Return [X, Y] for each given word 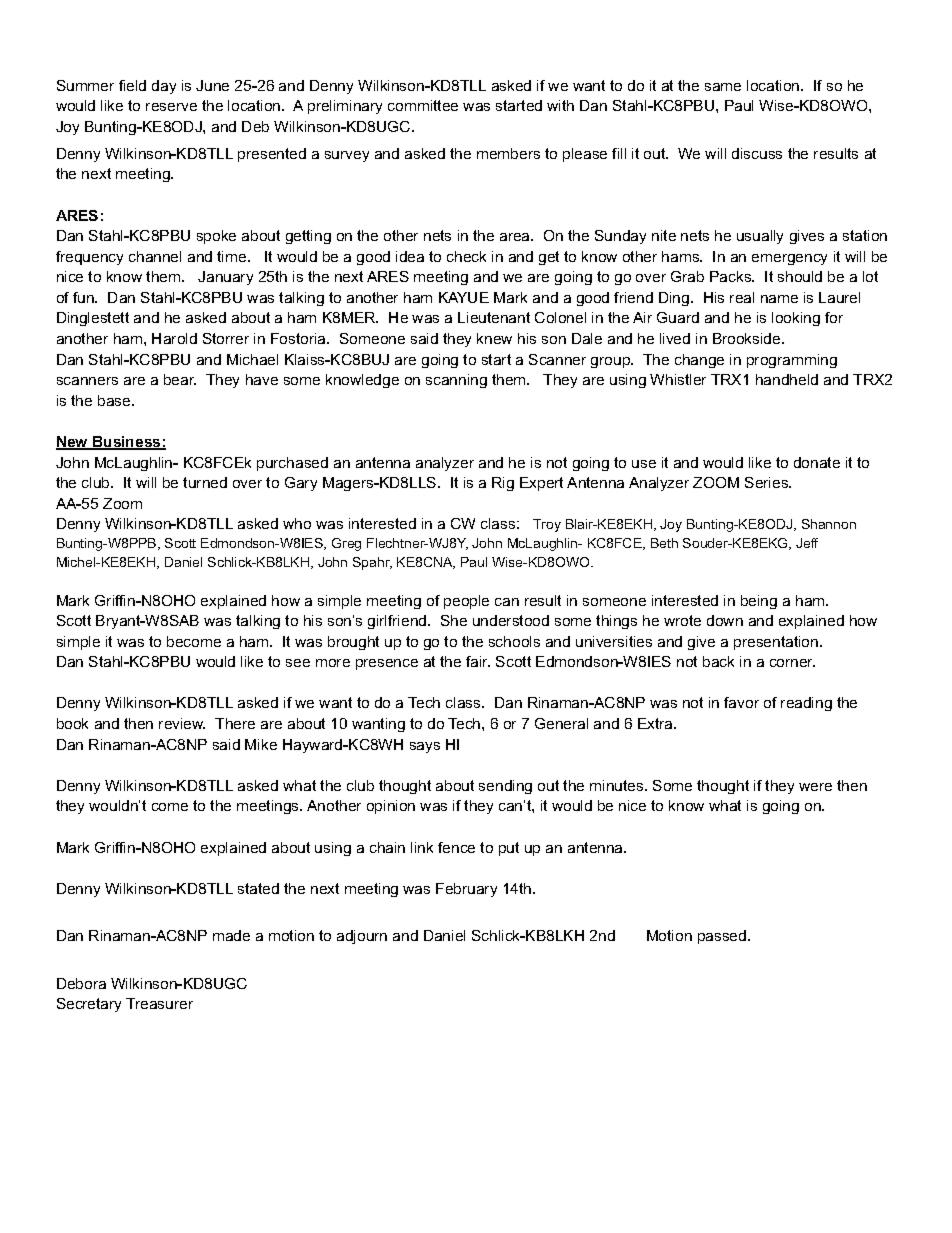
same [723, 87]
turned [205, 482]
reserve [171, 107]
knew [494, 338]
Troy [547, 525]
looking [796, 319]
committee [423, 105]
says [425, 747]
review [182, 723]
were [815, 787]
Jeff [807, 543]
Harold [174, 338]
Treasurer [159, 1003]
